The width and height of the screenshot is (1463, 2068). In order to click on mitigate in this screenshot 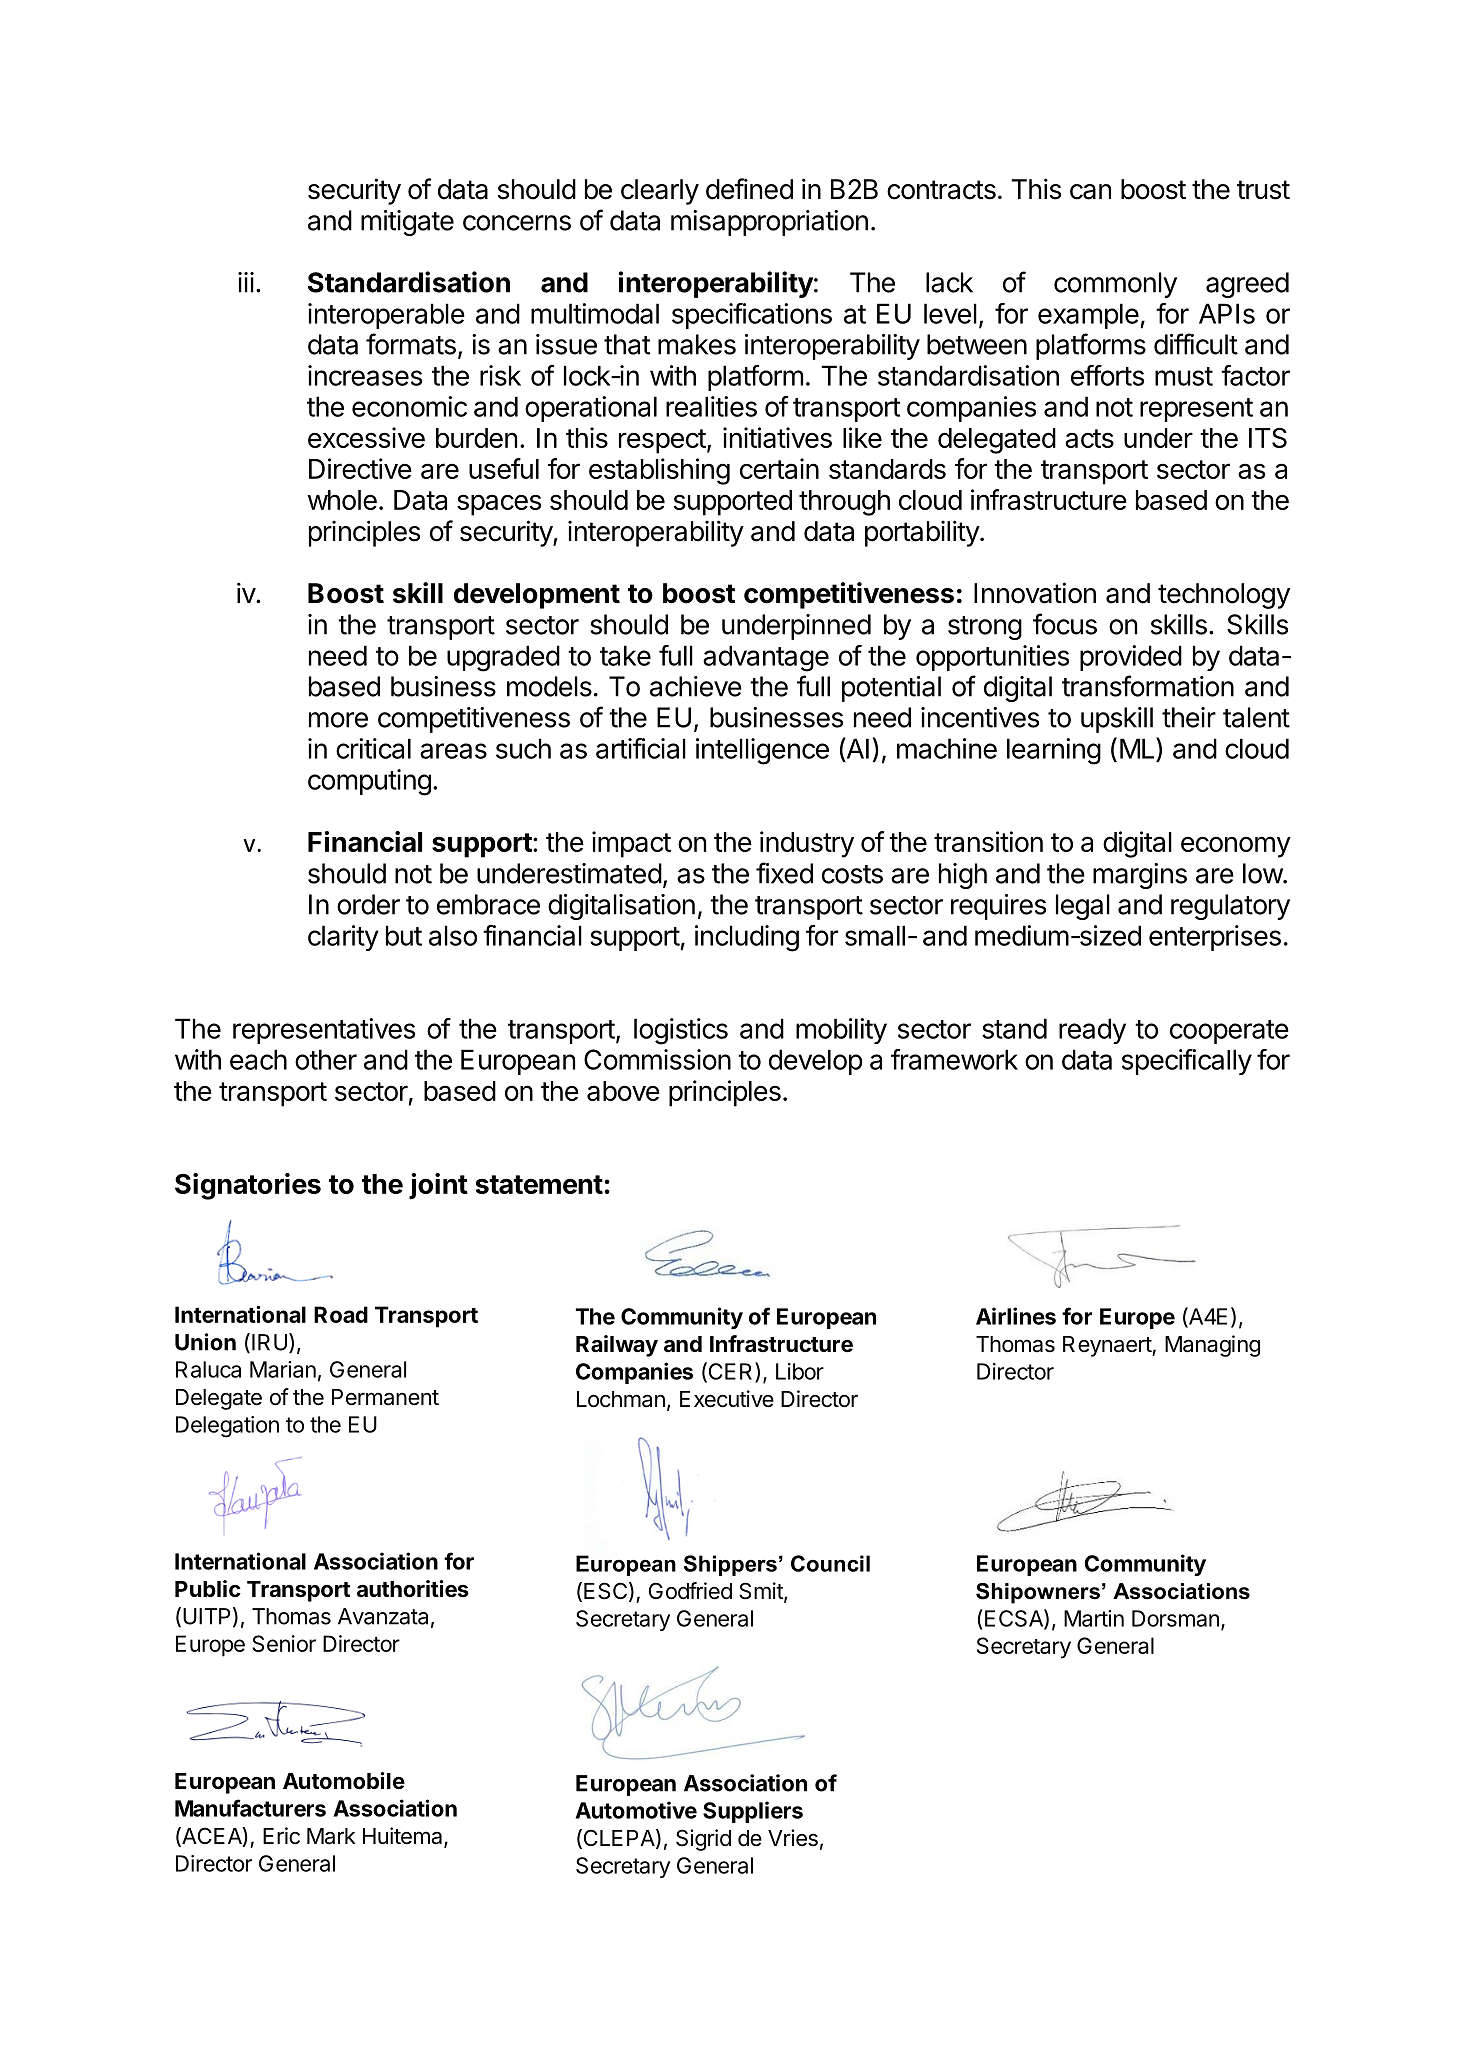, I will do `click(407, 223)`.
